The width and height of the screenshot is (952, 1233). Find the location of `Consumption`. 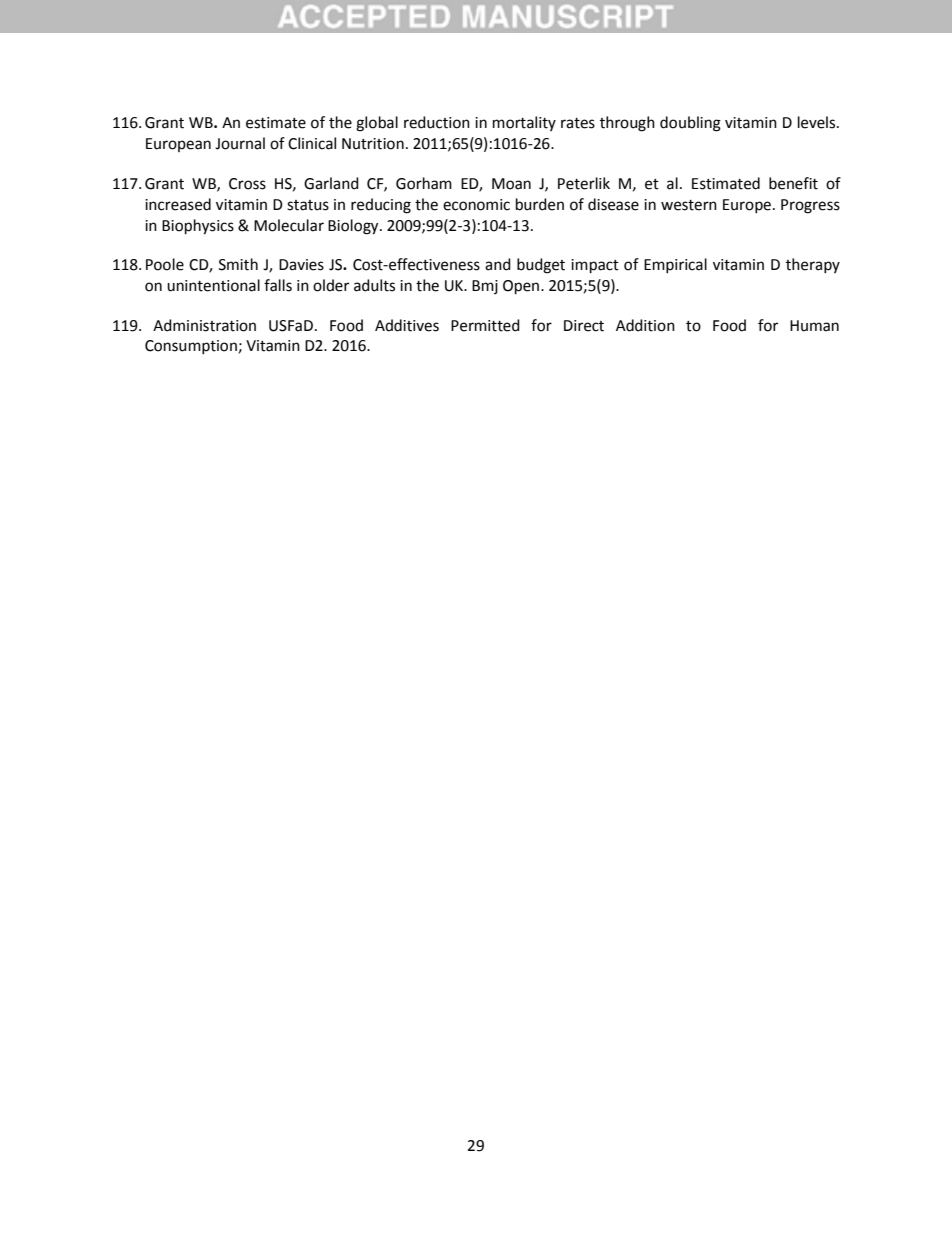

Consumption is located at coordinates (191, 347).
